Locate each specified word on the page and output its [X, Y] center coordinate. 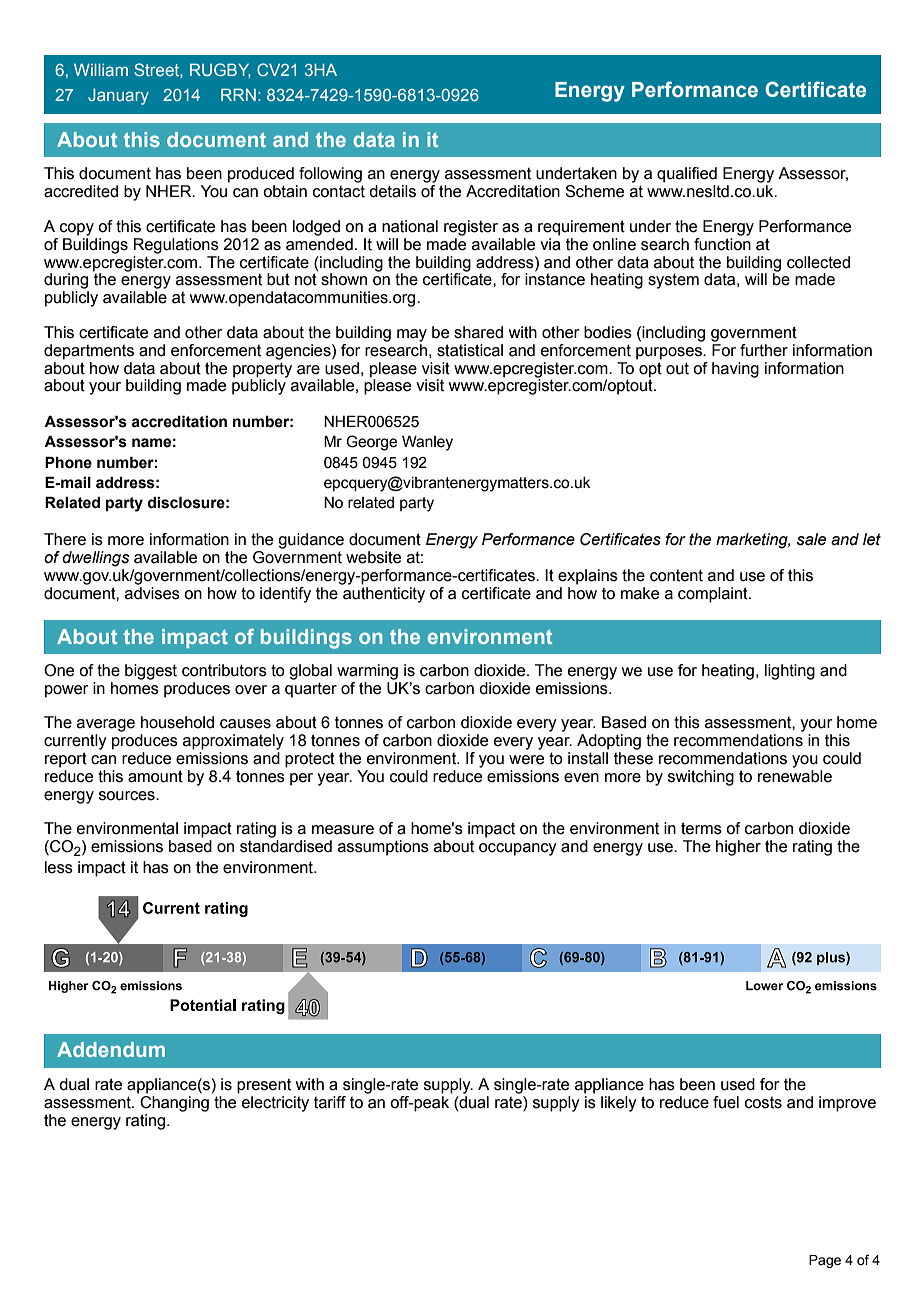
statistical [470, 350]
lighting [790, 672]
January [118, 97]
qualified [687, 175]
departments [89, 352]
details [392, 191]
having [735, 370]
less [59, 867]
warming [367, 672]
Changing [173, 1102]
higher [738, 848]
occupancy [518, 849]
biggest [151, 672]
